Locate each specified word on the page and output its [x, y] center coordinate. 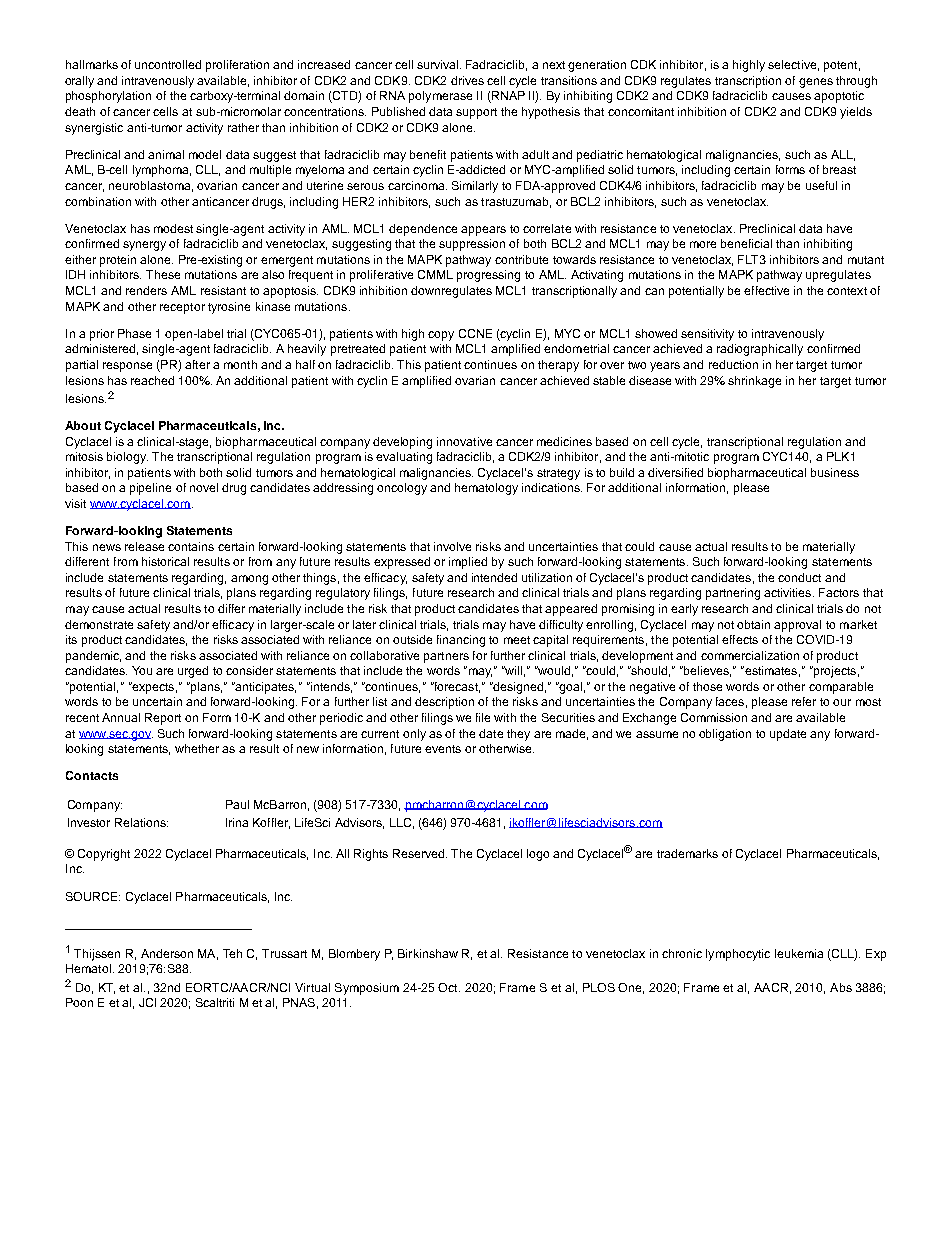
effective [766, 290]
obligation [725, 735]
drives [467, 80]
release [144, 546]
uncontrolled [168, 64]
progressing [488, 276]
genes [816, 83]
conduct [799, 577]
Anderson [167, 953]
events [443, 749]
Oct [449, 987]
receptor [182, 308]
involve [452, 546]
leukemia [799, 953]
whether [197, 748]
